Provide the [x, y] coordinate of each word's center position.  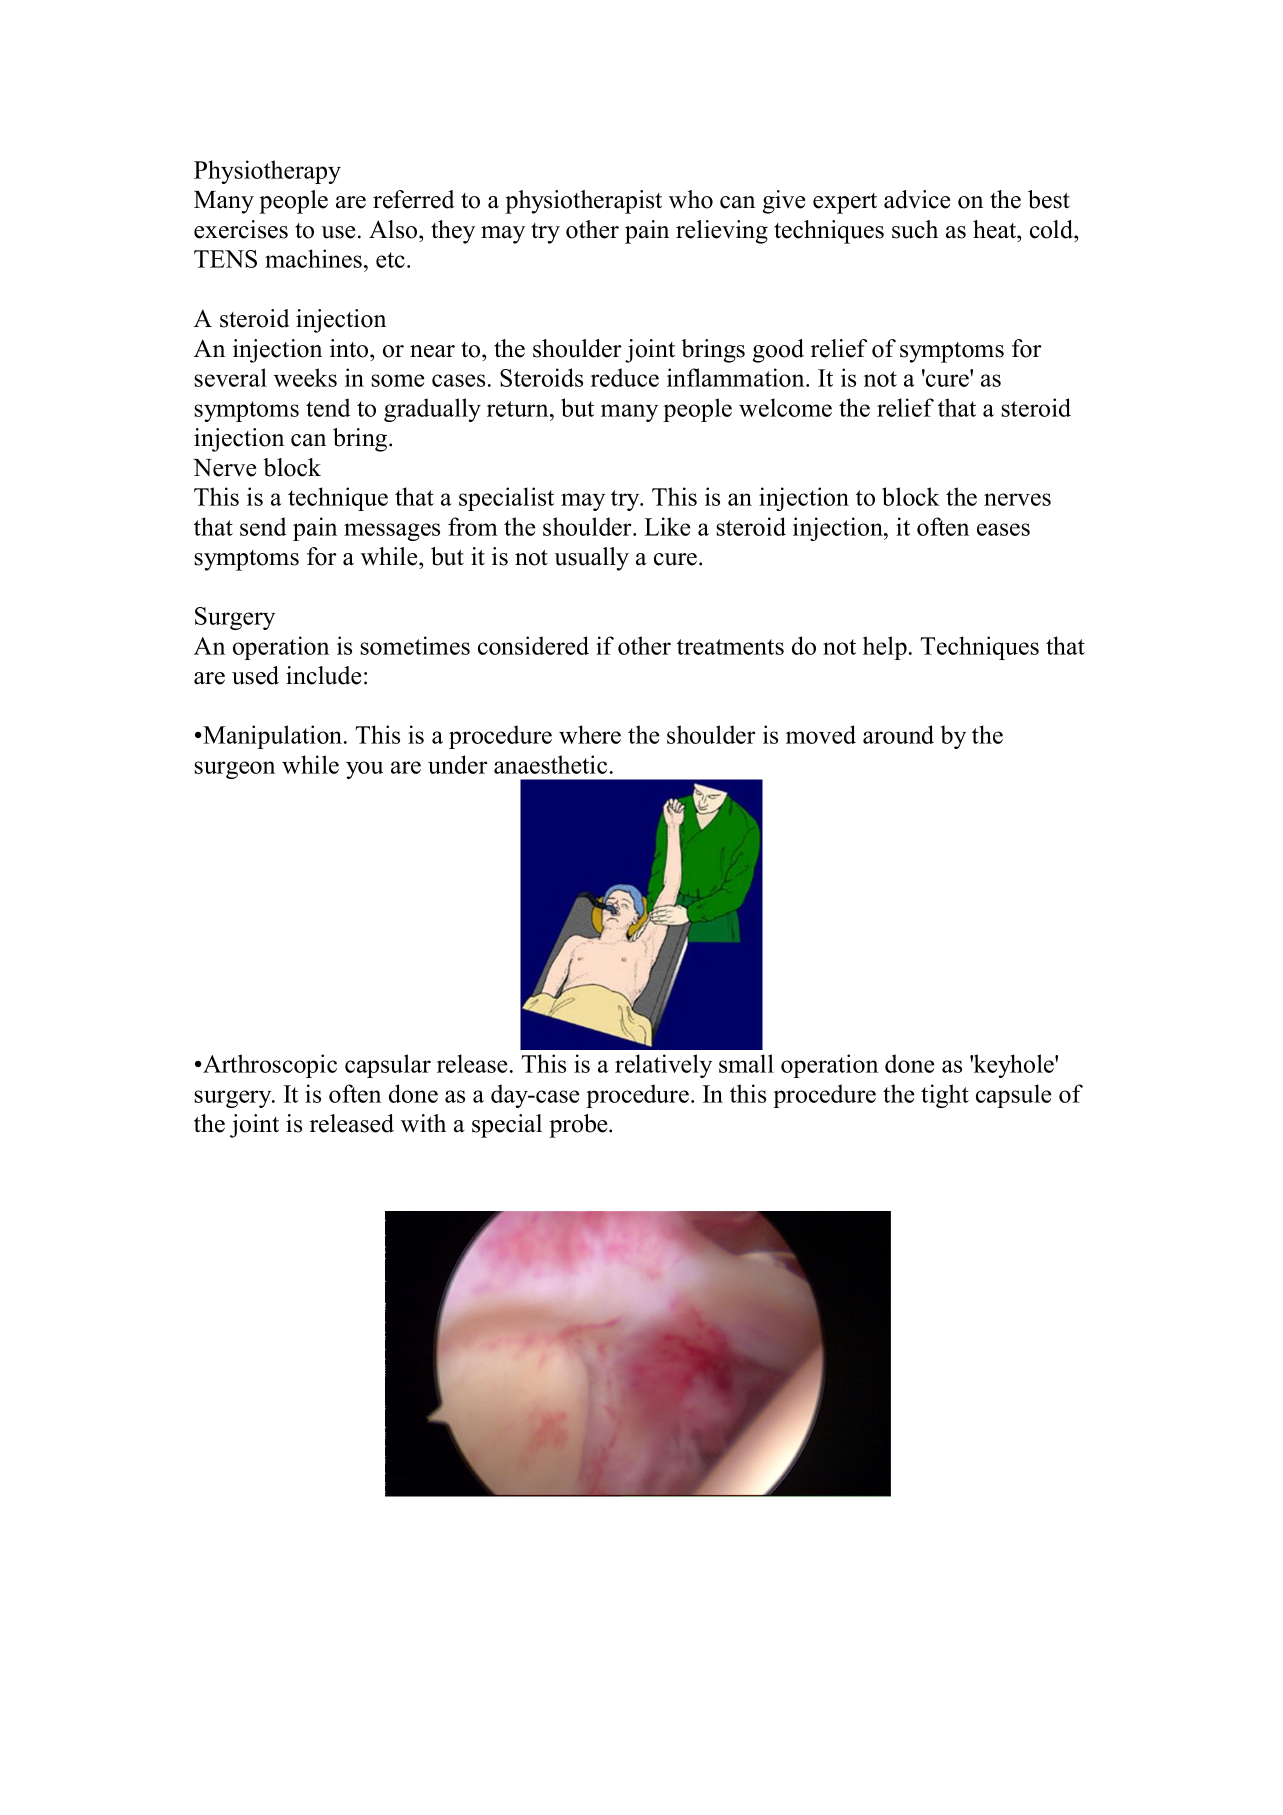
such [915, 229]
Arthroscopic [269, 1066]
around [898, 734]
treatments [730, 647]
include [323, 675]
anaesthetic [550, 764]
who [691, 199]
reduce [625, 377]
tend [328, 407]
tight [945, 1096]
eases [1003, 529]
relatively [663, 1066]
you [364, 770]
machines [313, 258]
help [885, 648]
